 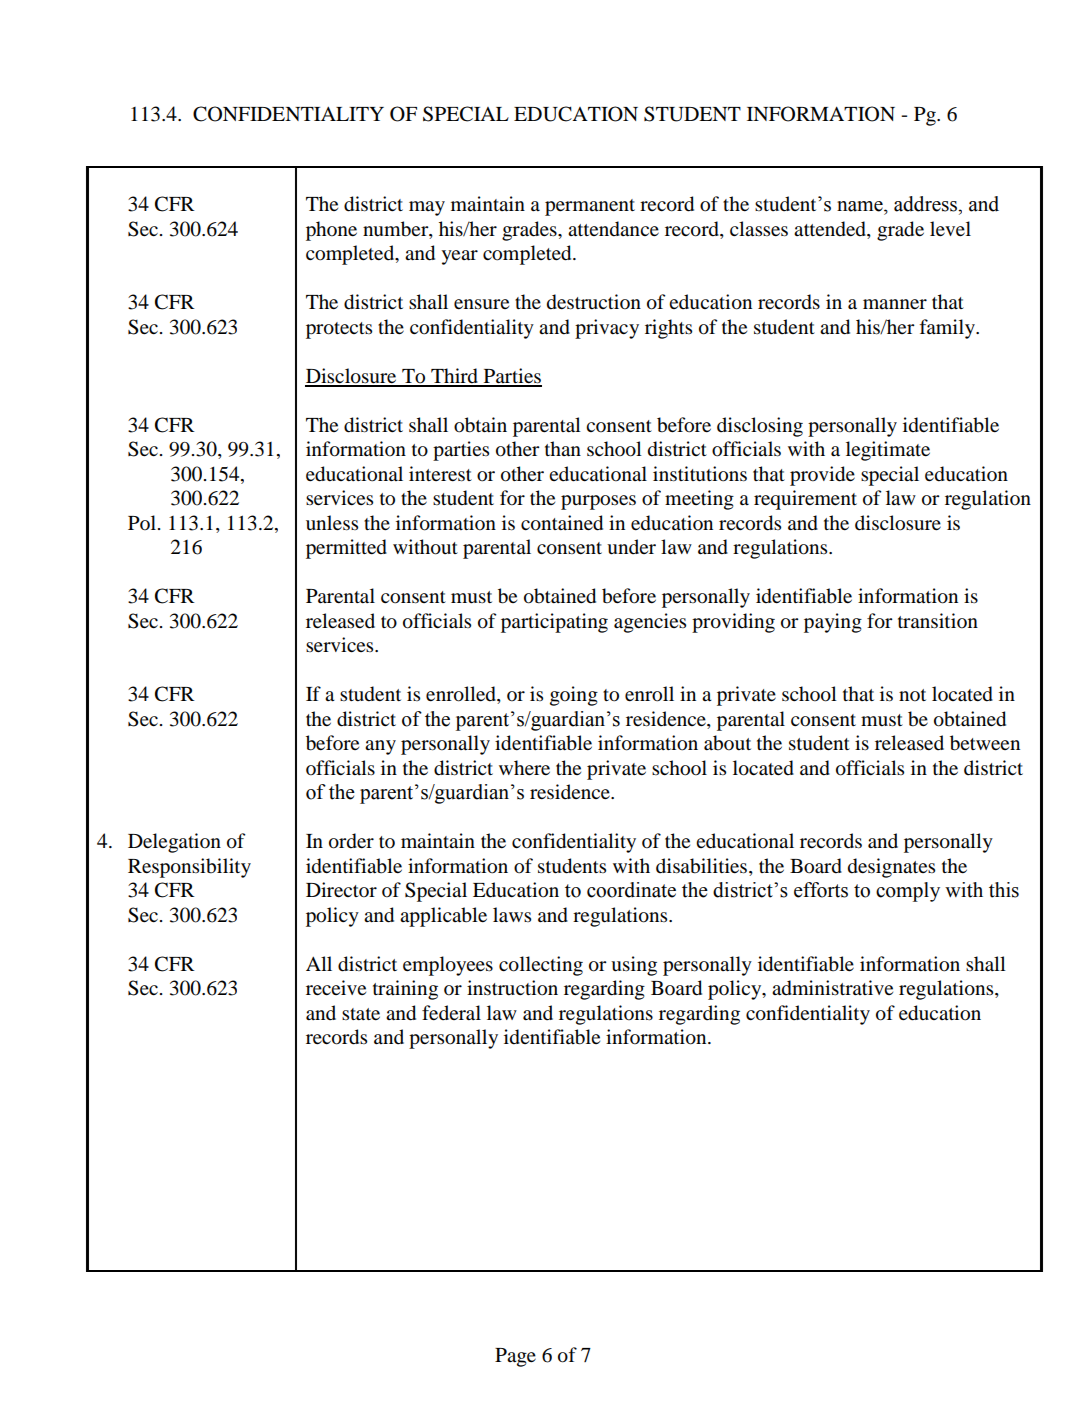 What do you see at coordinates (524, 767) in the document?
I see `where` at bounding box center [524, 767].
